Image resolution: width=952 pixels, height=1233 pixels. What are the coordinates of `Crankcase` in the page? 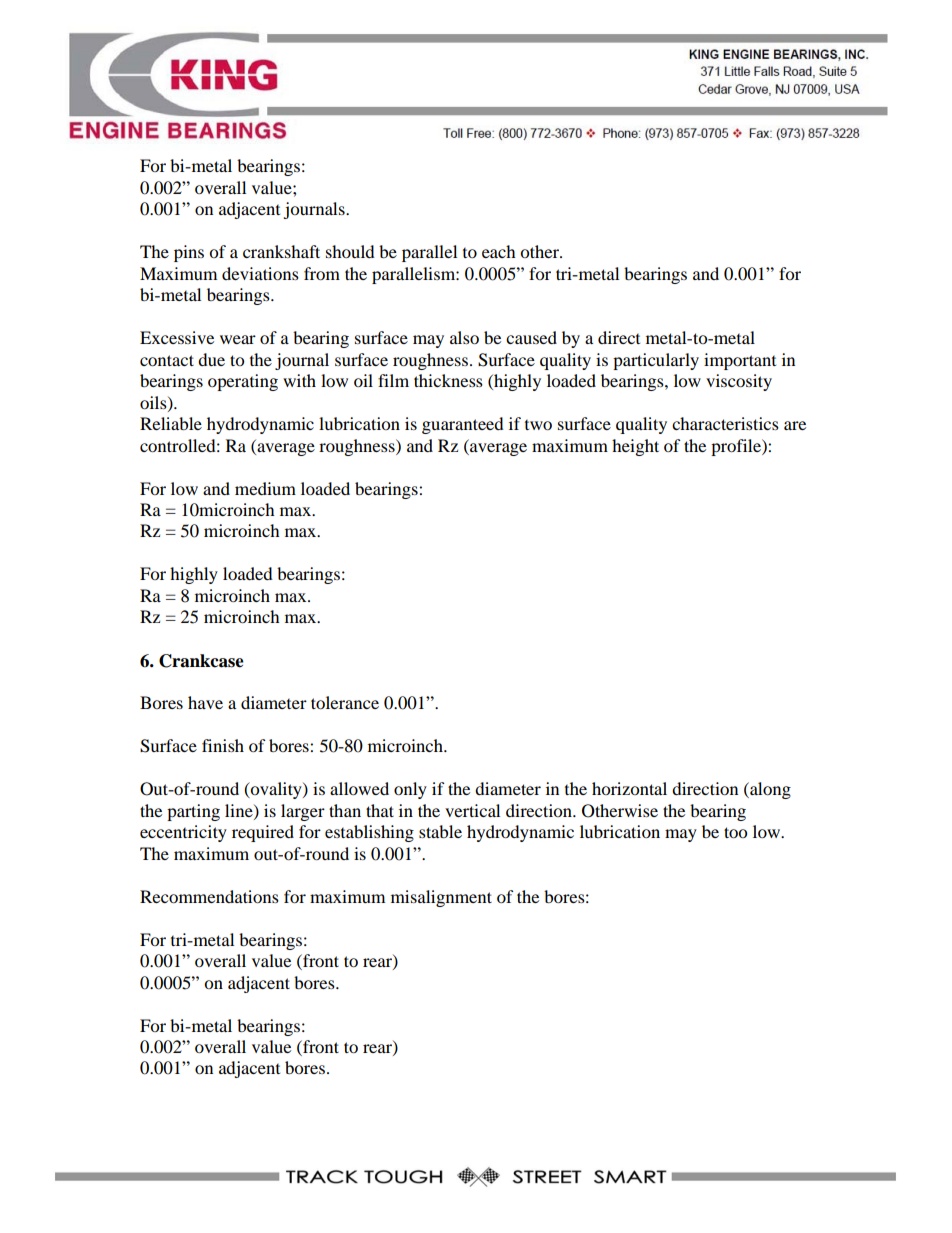 It's located at (201, 661).
